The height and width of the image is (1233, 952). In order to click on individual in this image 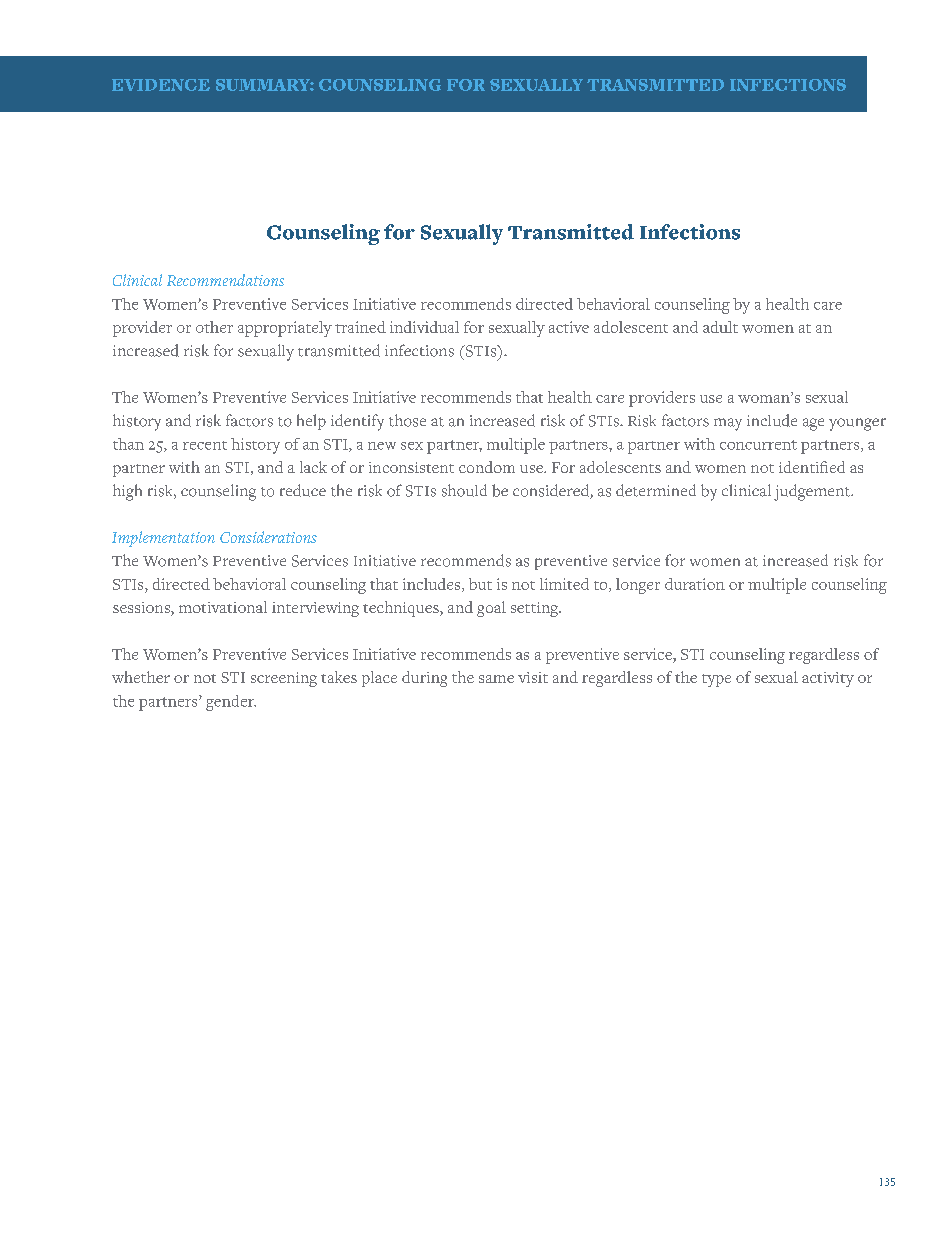, I will do `click(424, 327)`.
